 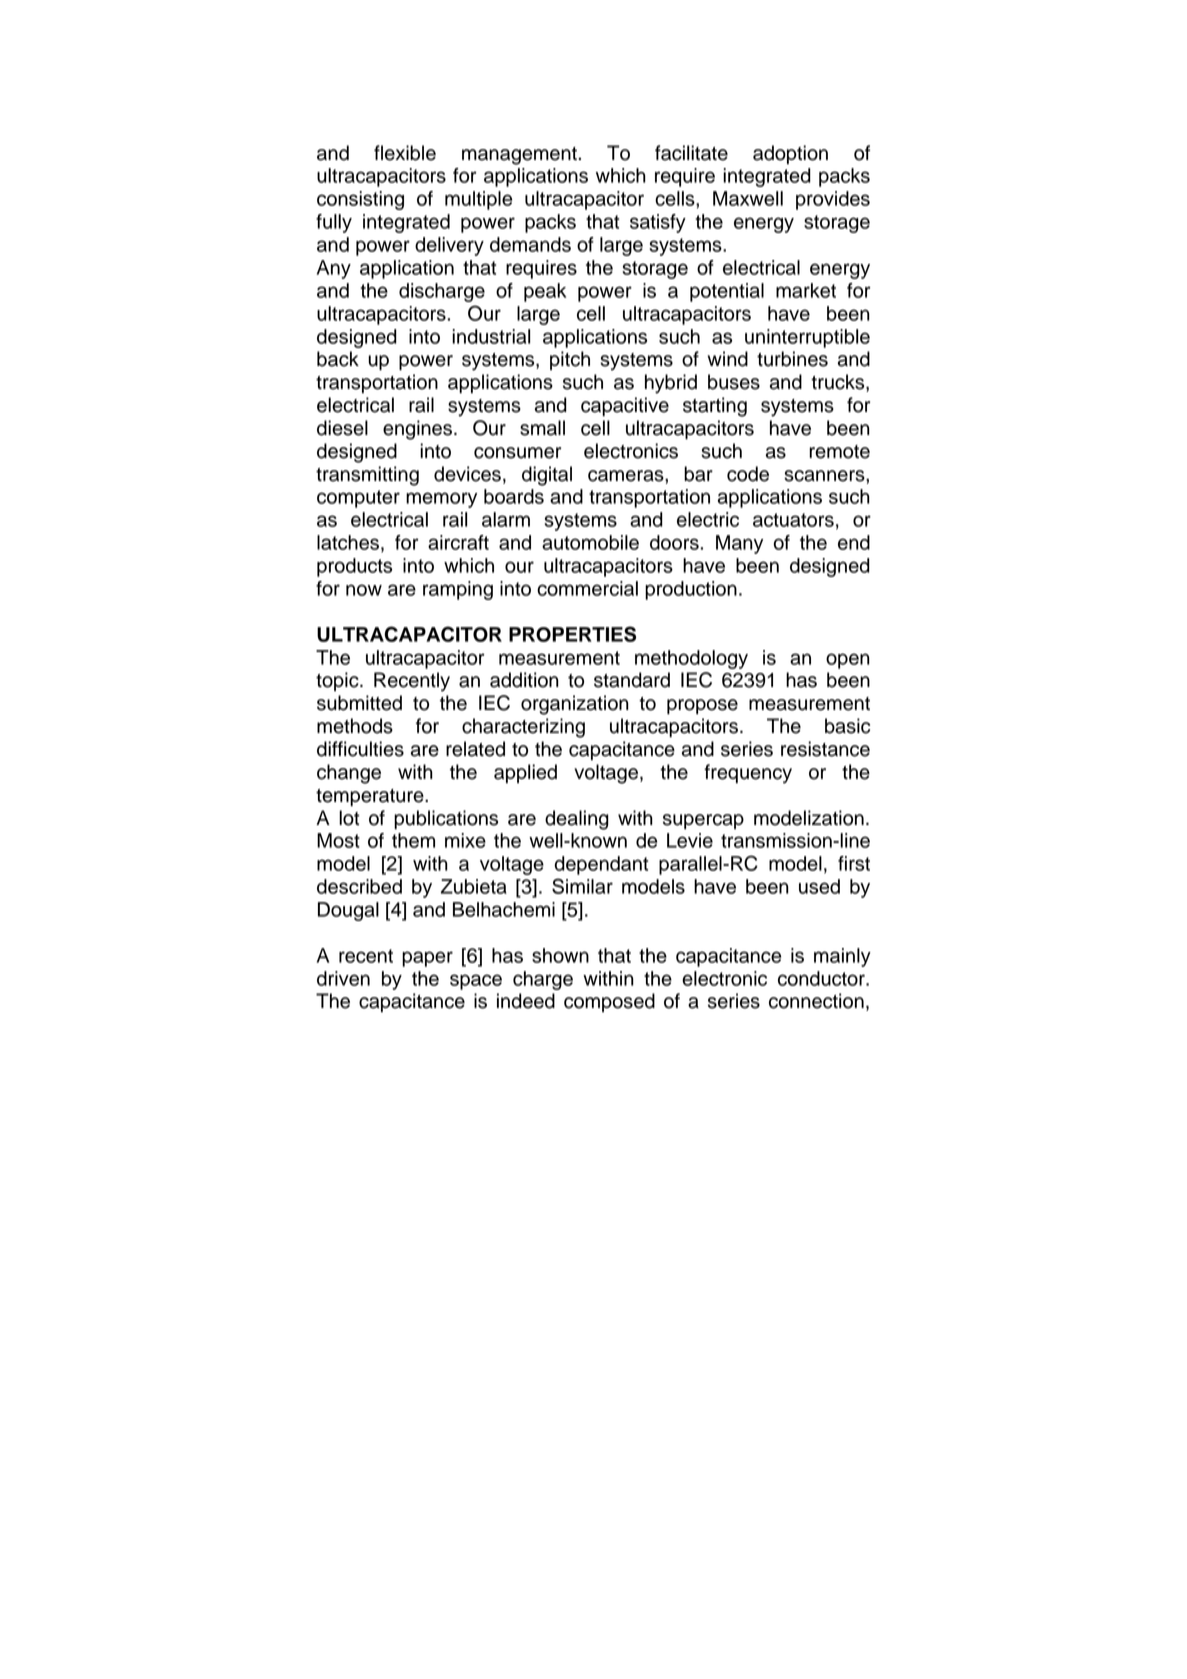 I want to click on composed, so click(x=609, y=1002).
